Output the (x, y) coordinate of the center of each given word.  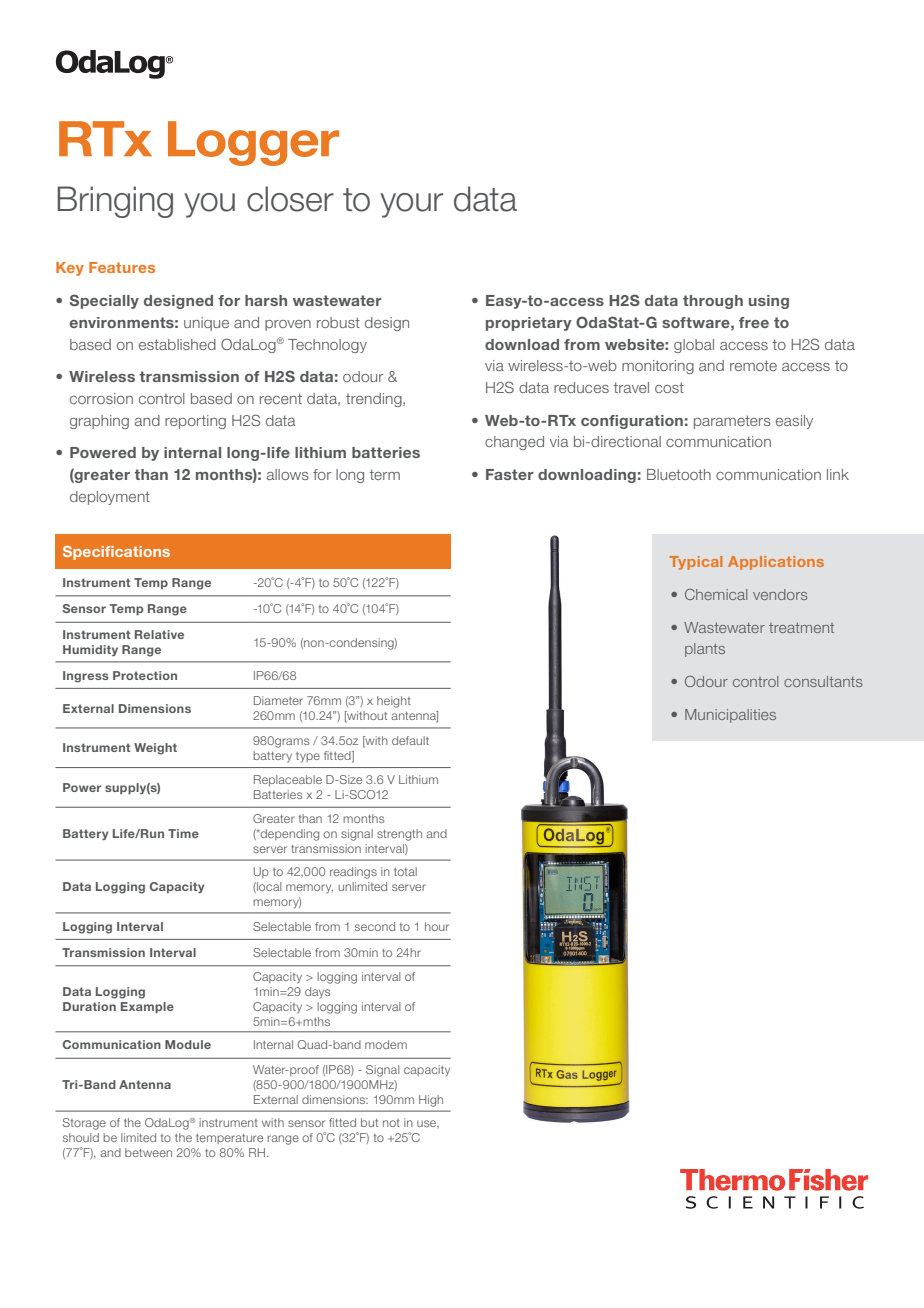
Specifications (116, 553)
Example (147, 1008)
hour (437, 926)
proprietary (529, 324)
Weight (155, 749)
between (148, 1152)
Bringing (115, 202)
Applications (776, 563)
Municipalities (730, 716)
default (410, 740)
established (177, 344)
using (769, 302)
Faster (510, 474)
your (411, 205)
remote (753, 365)
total (405, 871)
